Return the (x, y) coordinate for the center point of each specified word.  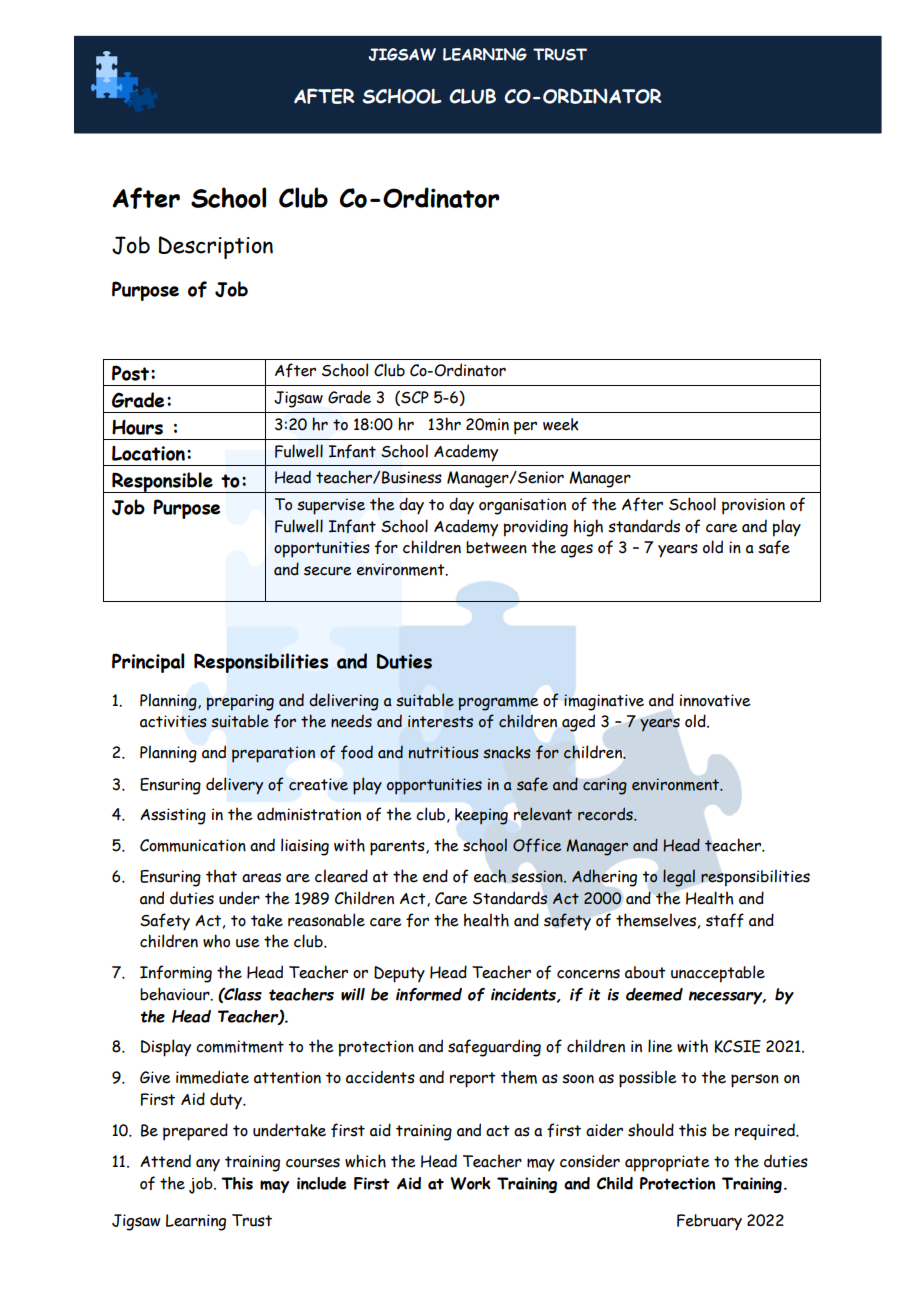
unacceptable (718, 974)
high (588, 528)
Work (470, 1183)
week (561, 424)
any (208, 1165)
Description (216, 247)
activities (173, 721)
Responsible (162, 482)
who (216, 941)
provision (753, 506)
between (496, 547)
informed (429, 994)
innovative (715, 700)
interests (440, 721)
